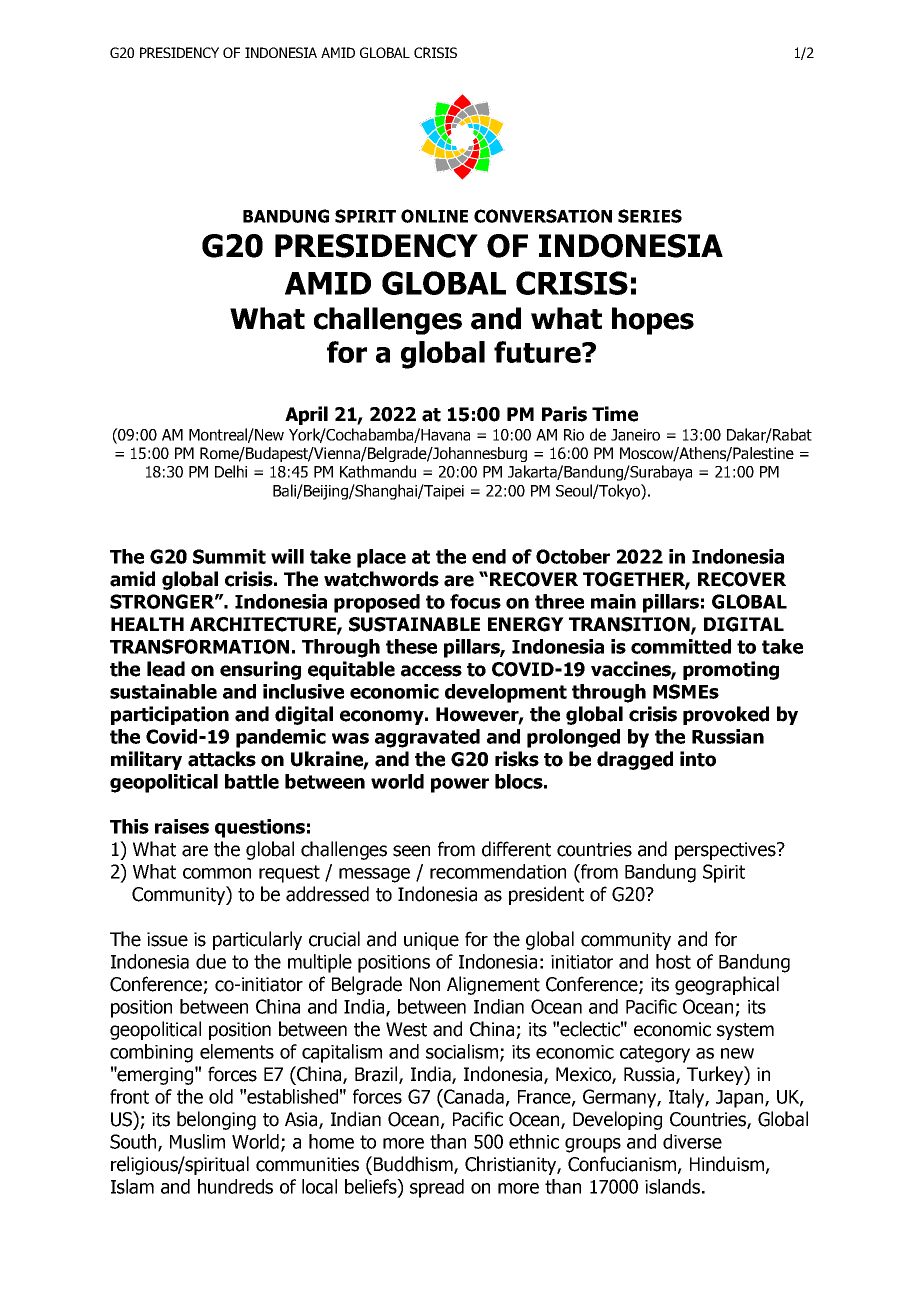 The image size is (924, 1308). What do you see at coordinates (411, 851) in the image?
I see `seen` at bounding box center [411, 851].
